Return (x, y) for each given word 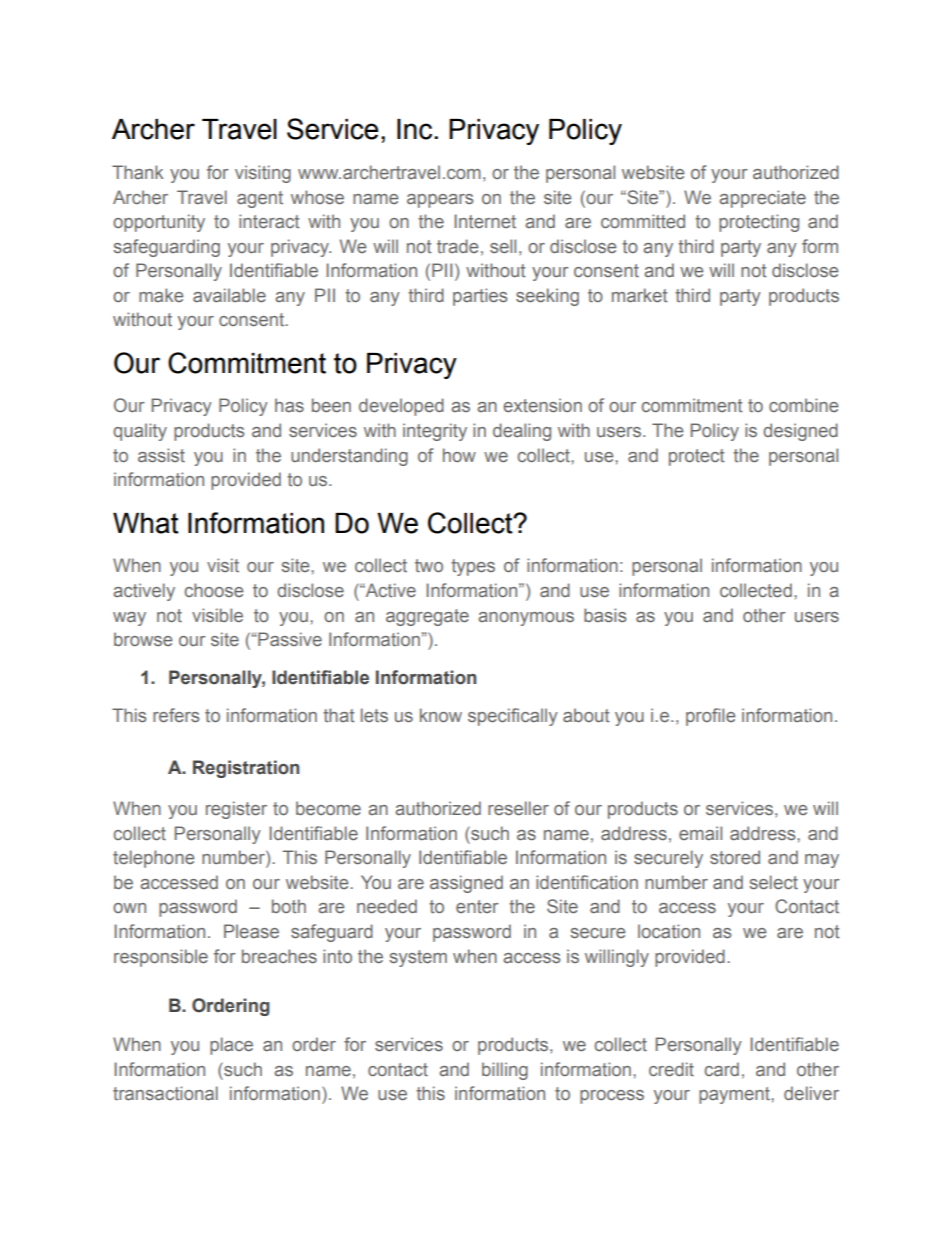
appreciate (762, 199)
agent (260, 199)
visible (217, 615)
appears (440, 201)
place (231, 1046)
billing (505, 1071)
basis (605, 615)
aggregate (427, 617)
